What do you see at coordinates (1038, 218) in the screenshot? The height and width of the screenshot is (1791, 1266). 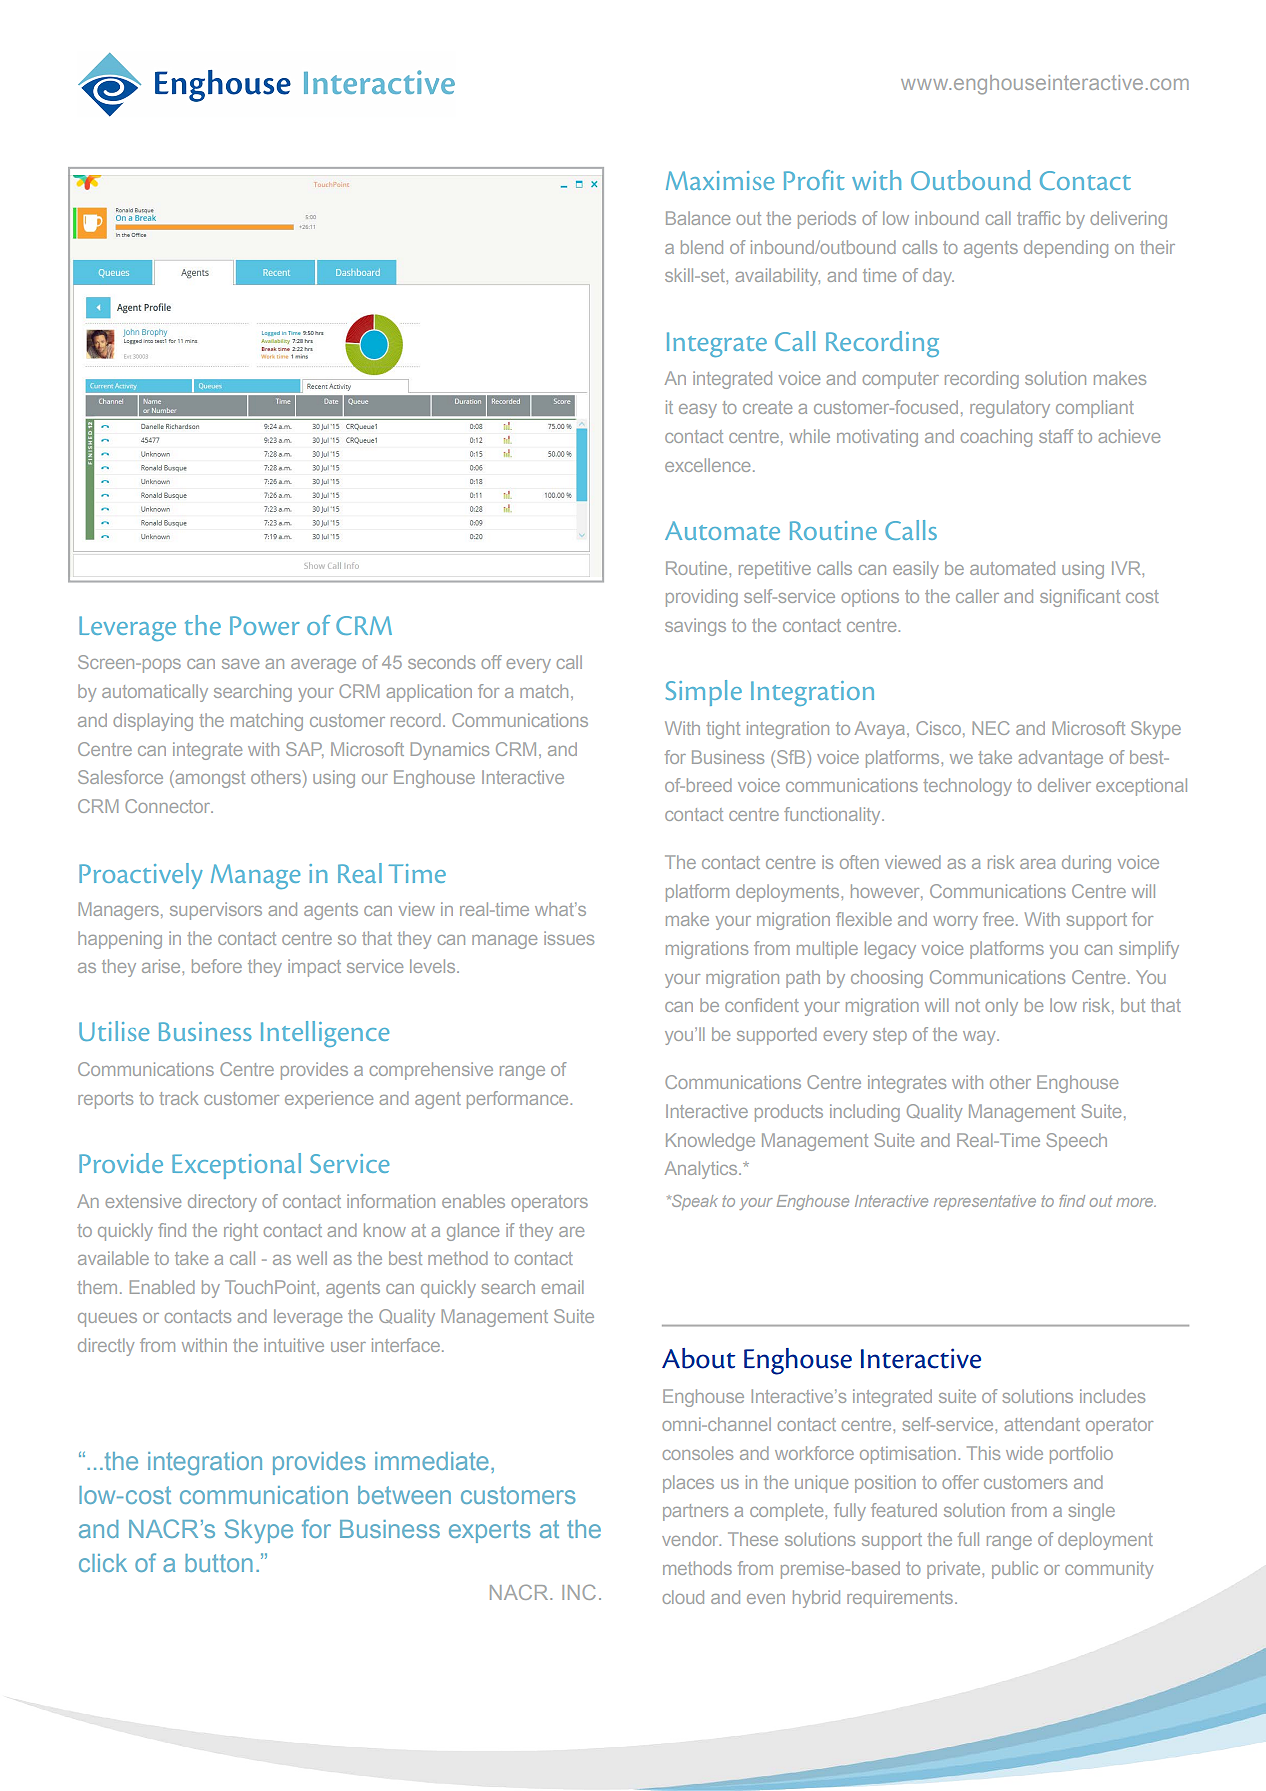 I see `traffic` at bounding box center [1038, 218].
